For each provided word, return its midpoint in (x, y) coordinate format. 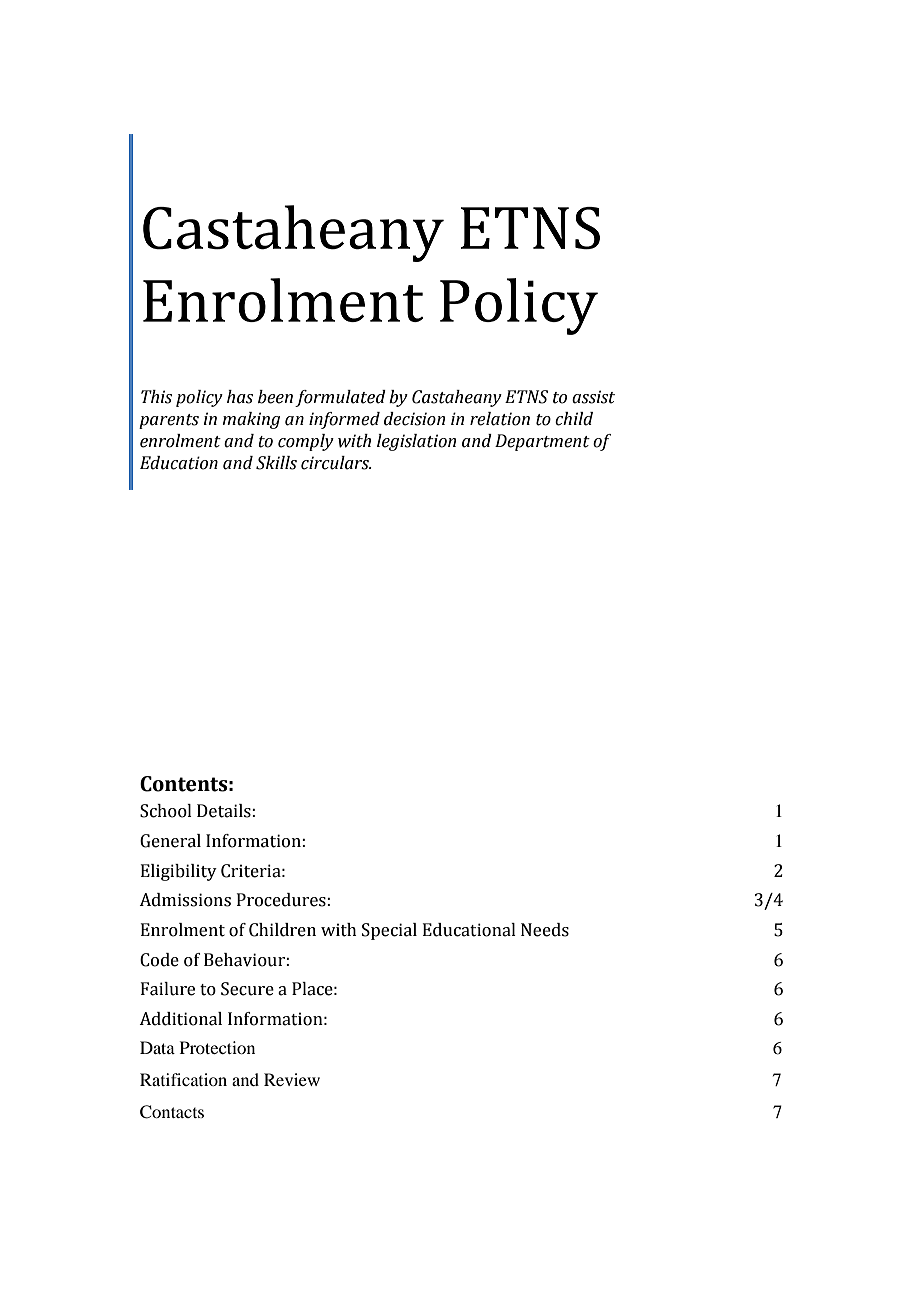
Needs (545, 930)
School (166, 811)
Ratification (183, 1079)
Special (389, 931)
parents (169, 421)
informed (344, 420)
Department (542, 442)
